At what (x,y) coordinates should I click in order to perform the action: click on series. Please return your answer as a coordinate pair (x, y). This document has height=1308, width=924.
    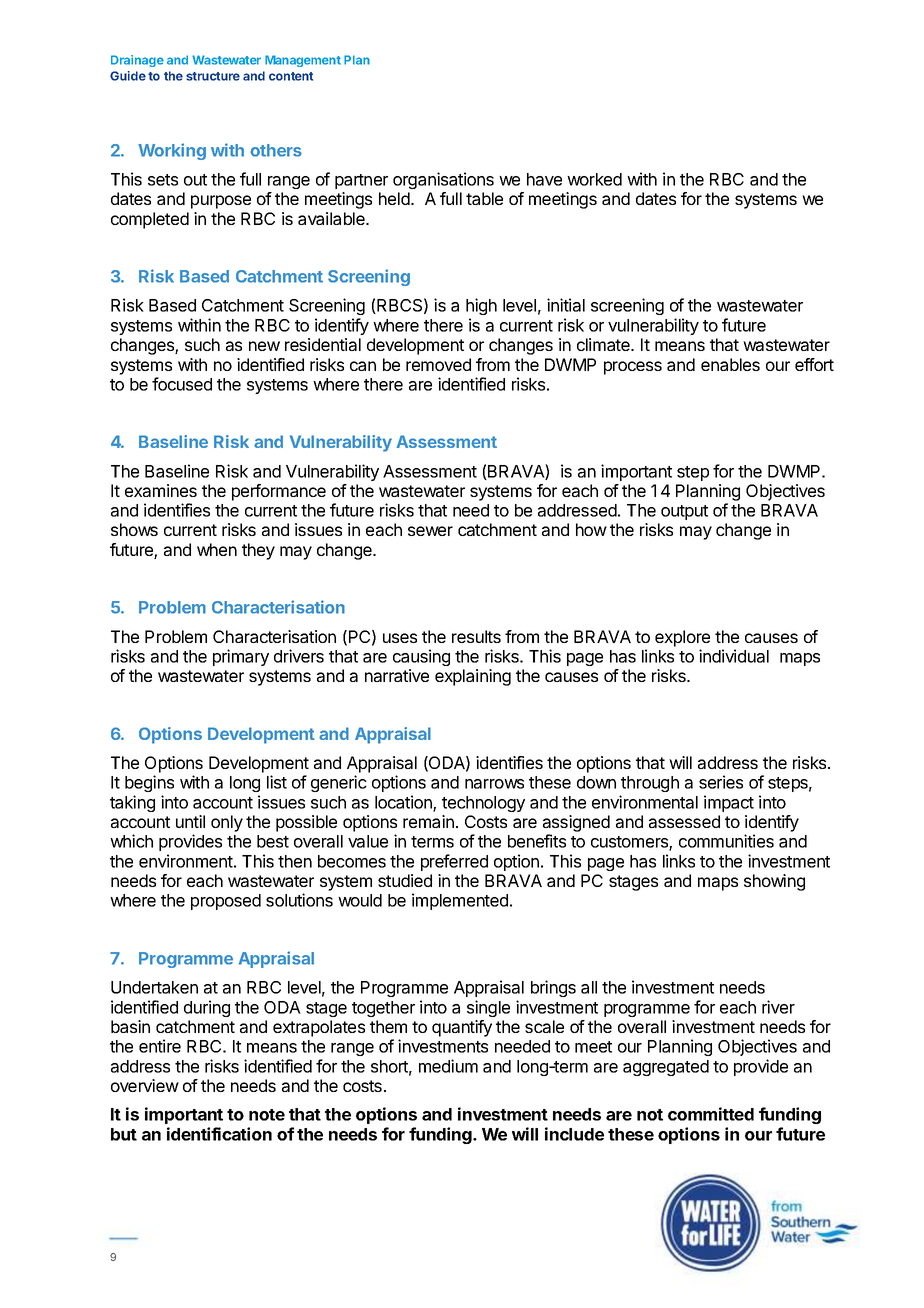
    Looking at the image, I should click on (721, 782).
